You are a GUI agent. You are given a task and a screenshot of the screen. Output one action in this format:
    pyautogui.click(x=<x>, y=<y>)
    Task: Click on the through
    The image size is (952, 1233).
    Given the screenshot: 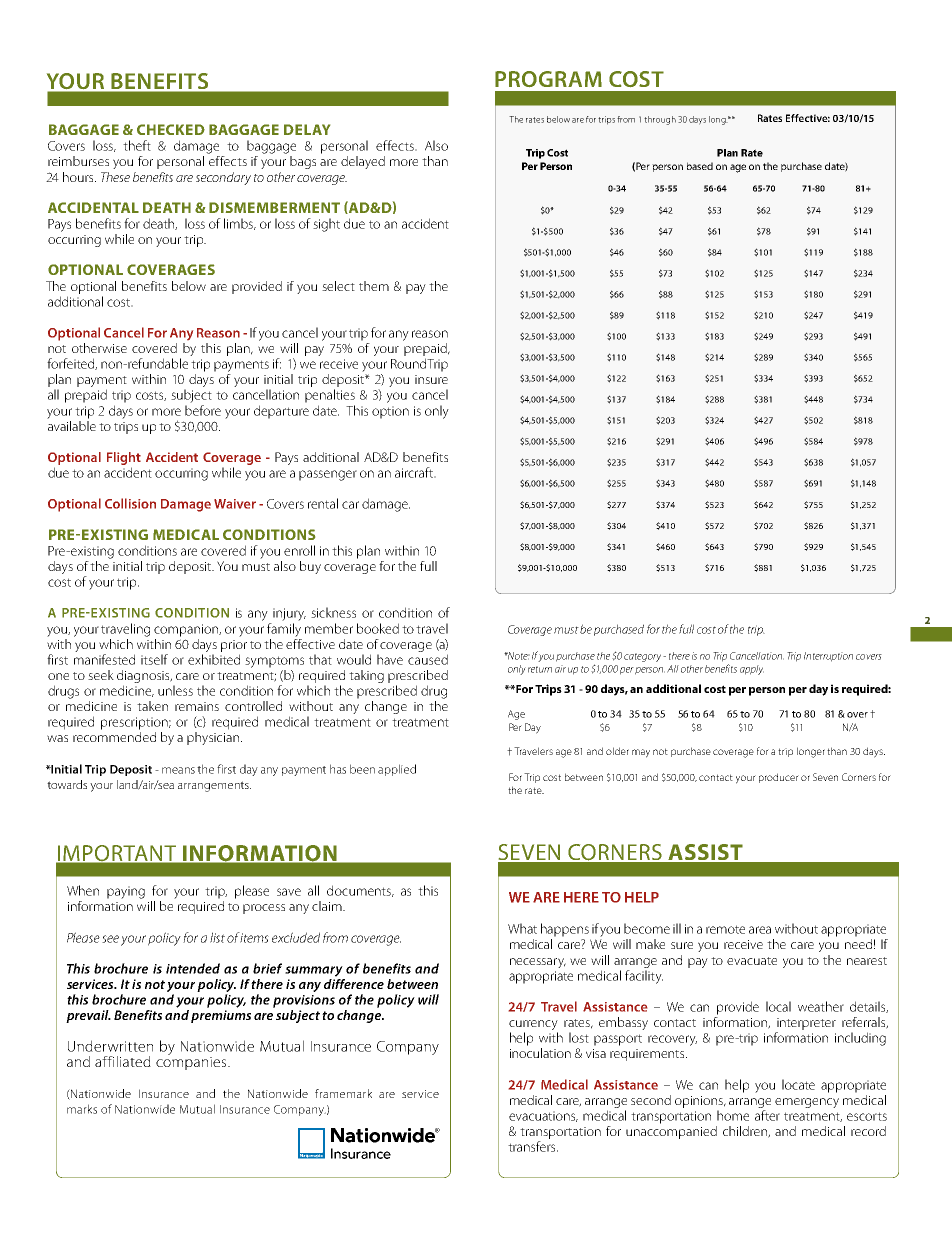 What is the action you would take?
    pyautogui.click(x=660, y=120)
